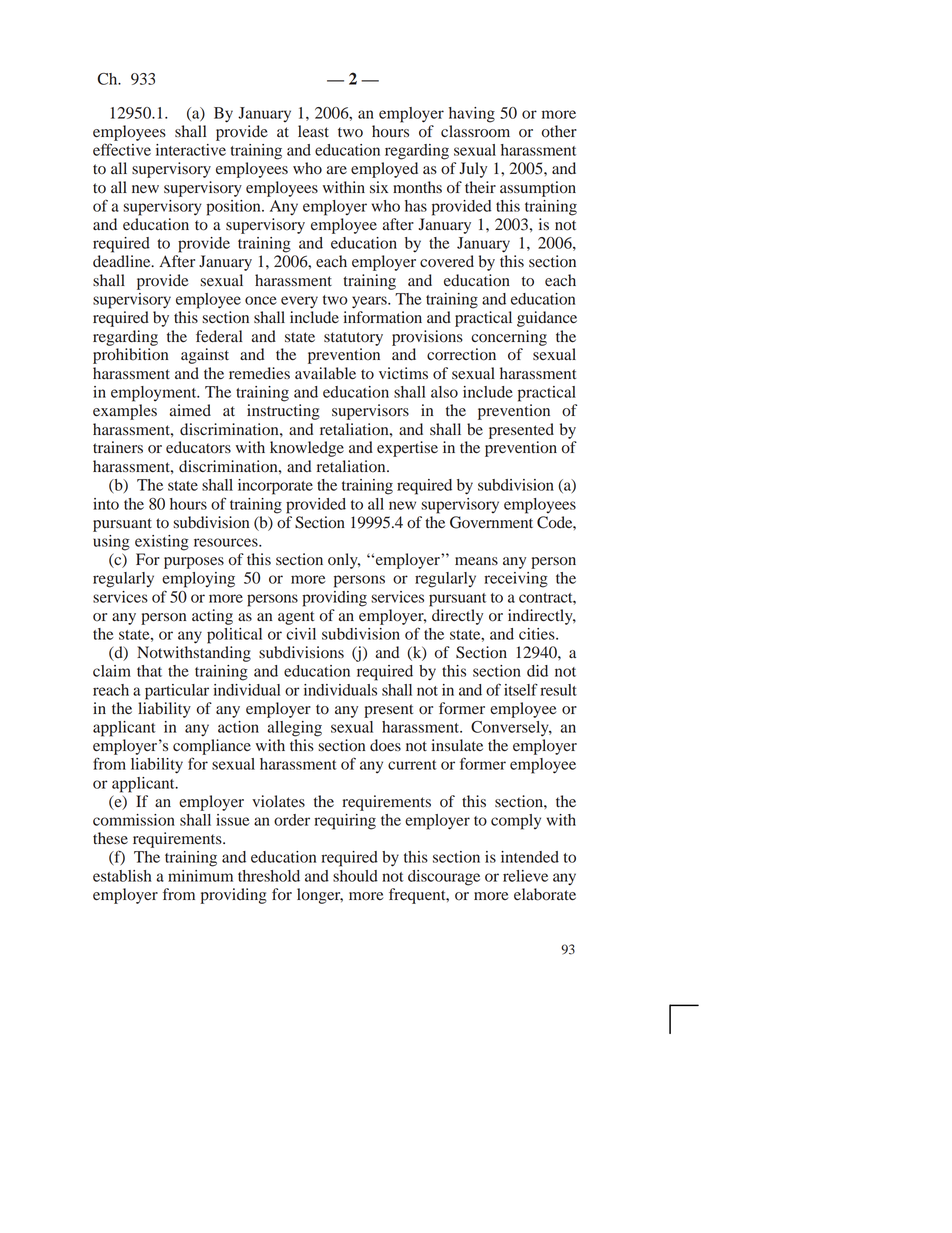 This image has height=1233, width=952. I want to click on establish, so click(122, 876).
